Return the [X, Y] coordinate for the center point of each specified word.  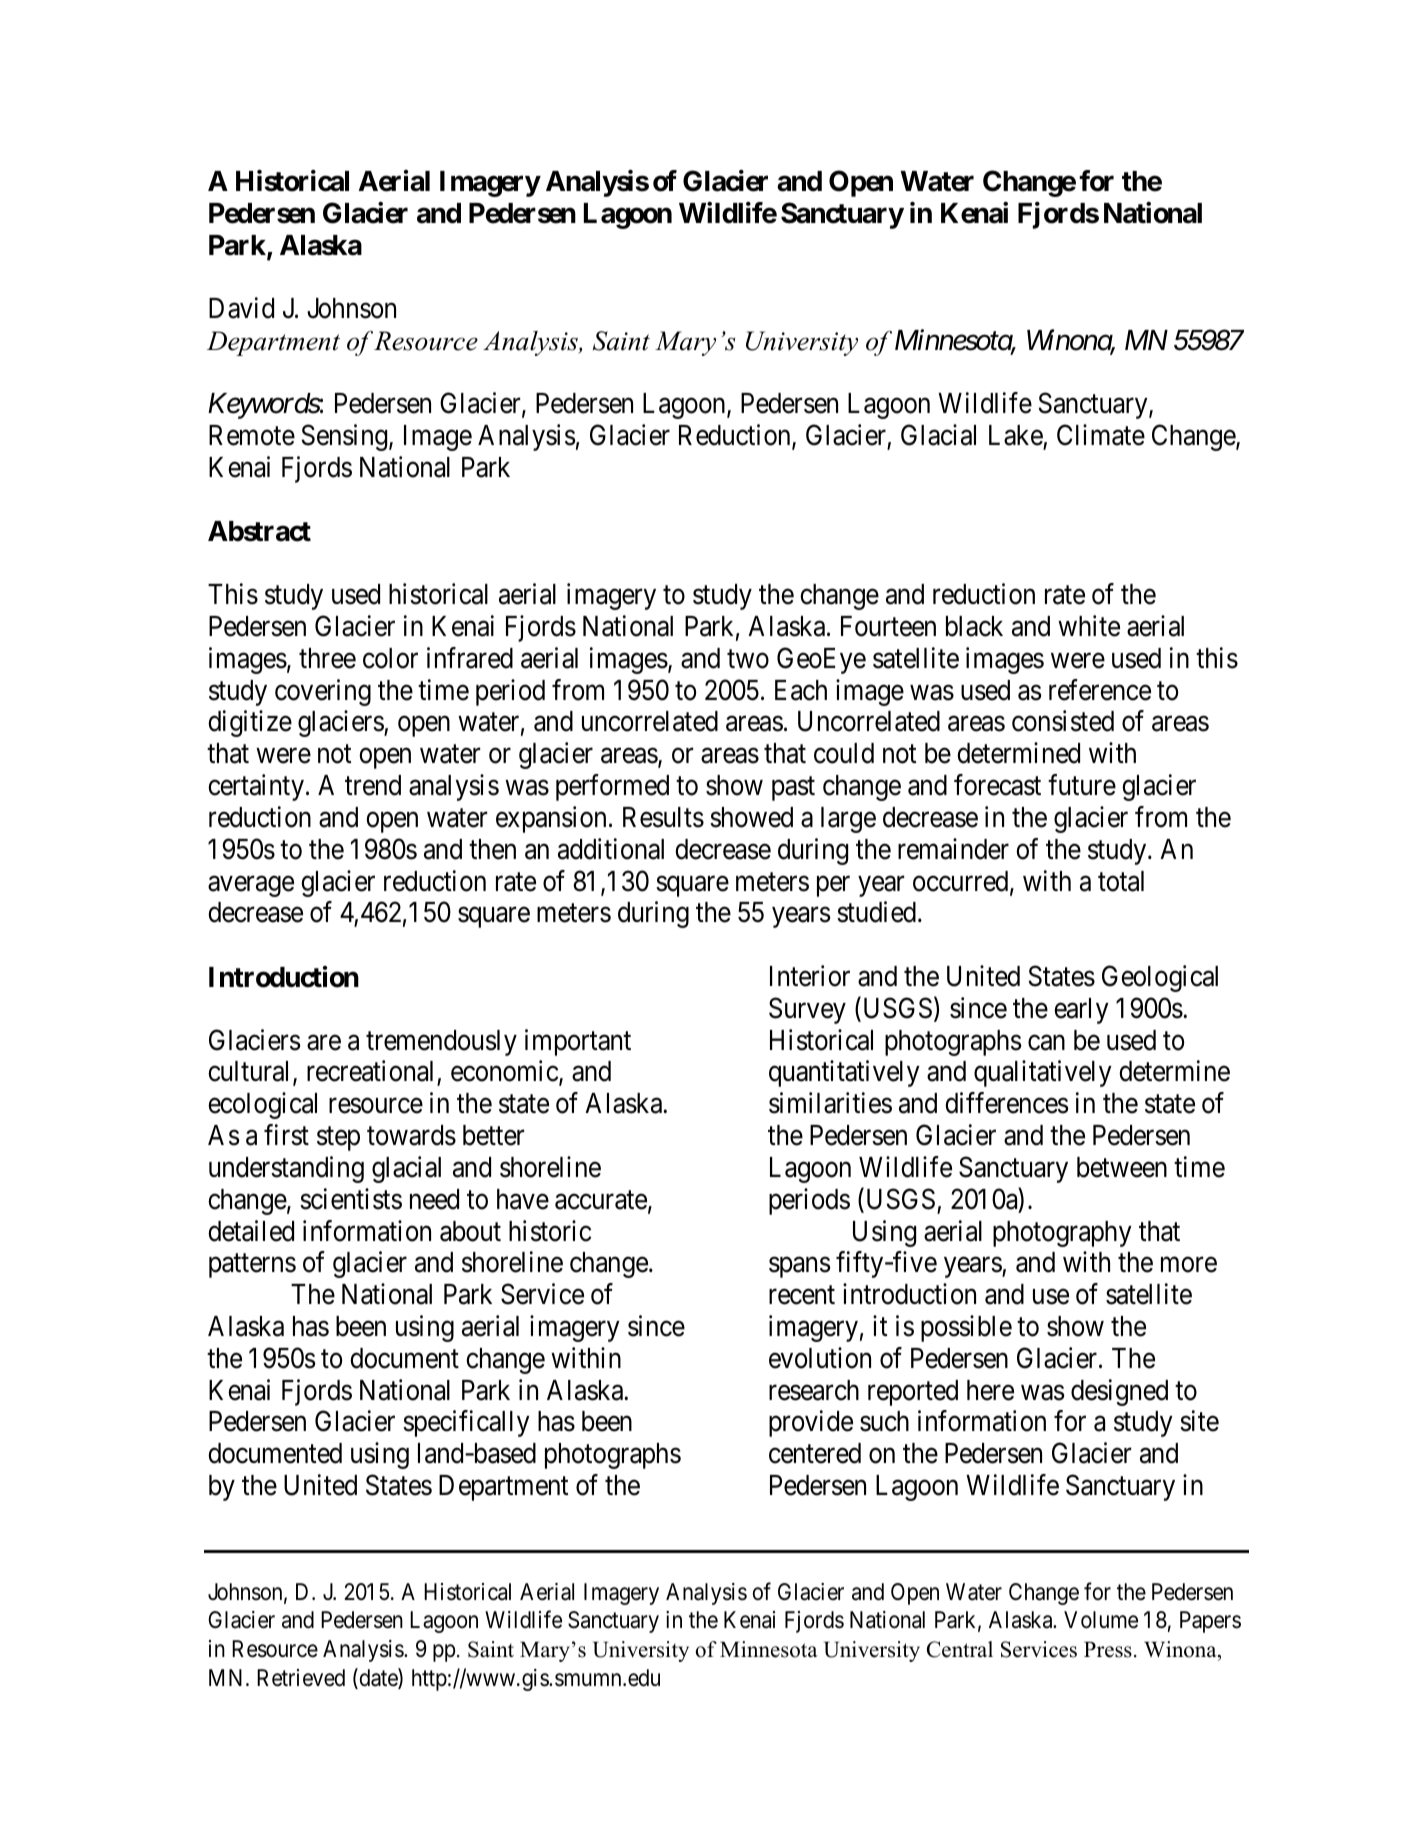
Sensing [346, 437]
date [378, 1678]
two [748, 659]
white [1089, 626]
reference [1100, 690]
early [1081, 1011]
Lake [1016, 435]
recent [802, 1295]
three [327, 658]
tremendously [441, 1043]
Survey [807, 1010]
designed [1119, 1392]
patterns [252, 1266]
